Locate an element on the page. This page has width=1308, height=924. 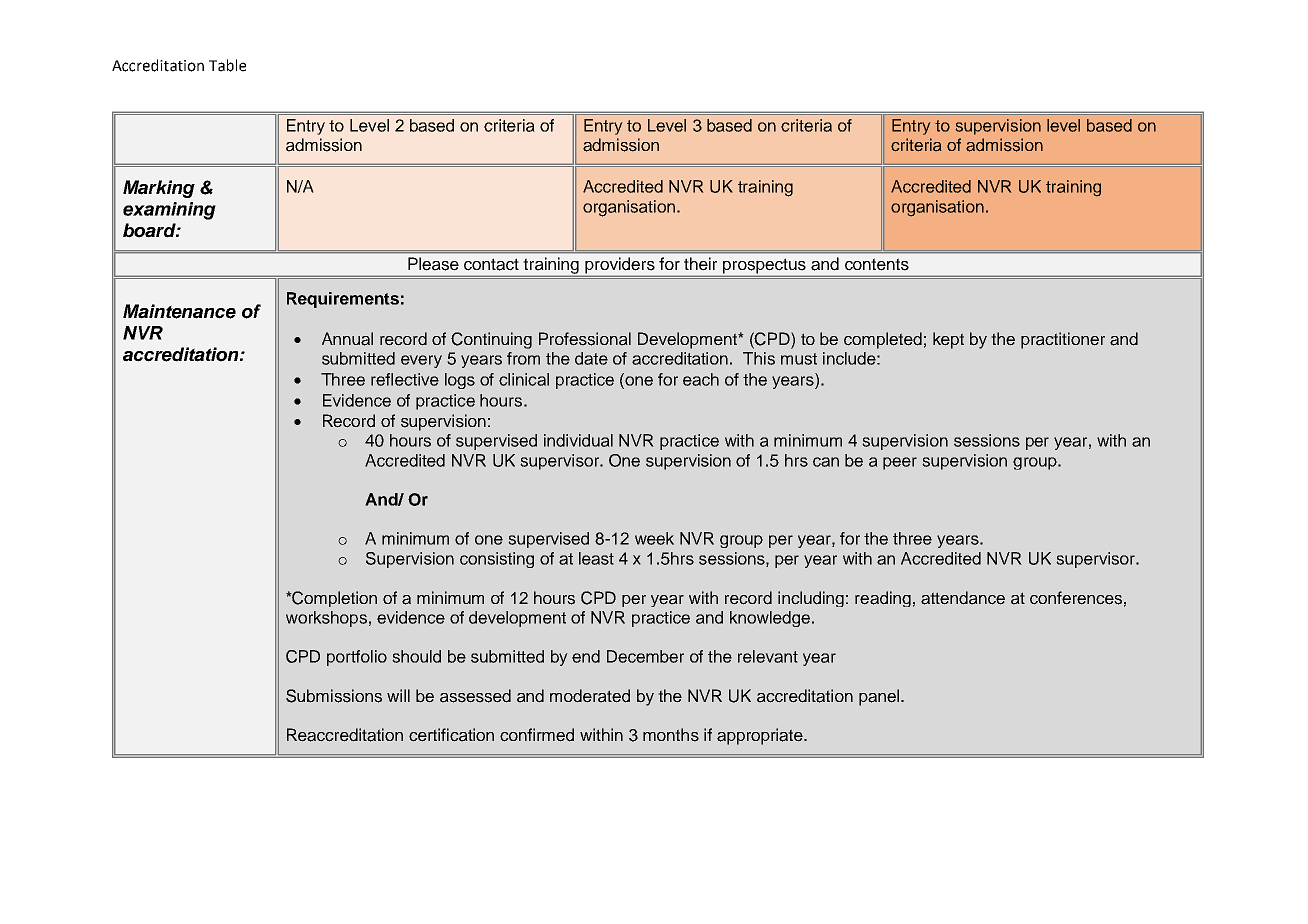
reflective is located at coordinates (405, 379).
